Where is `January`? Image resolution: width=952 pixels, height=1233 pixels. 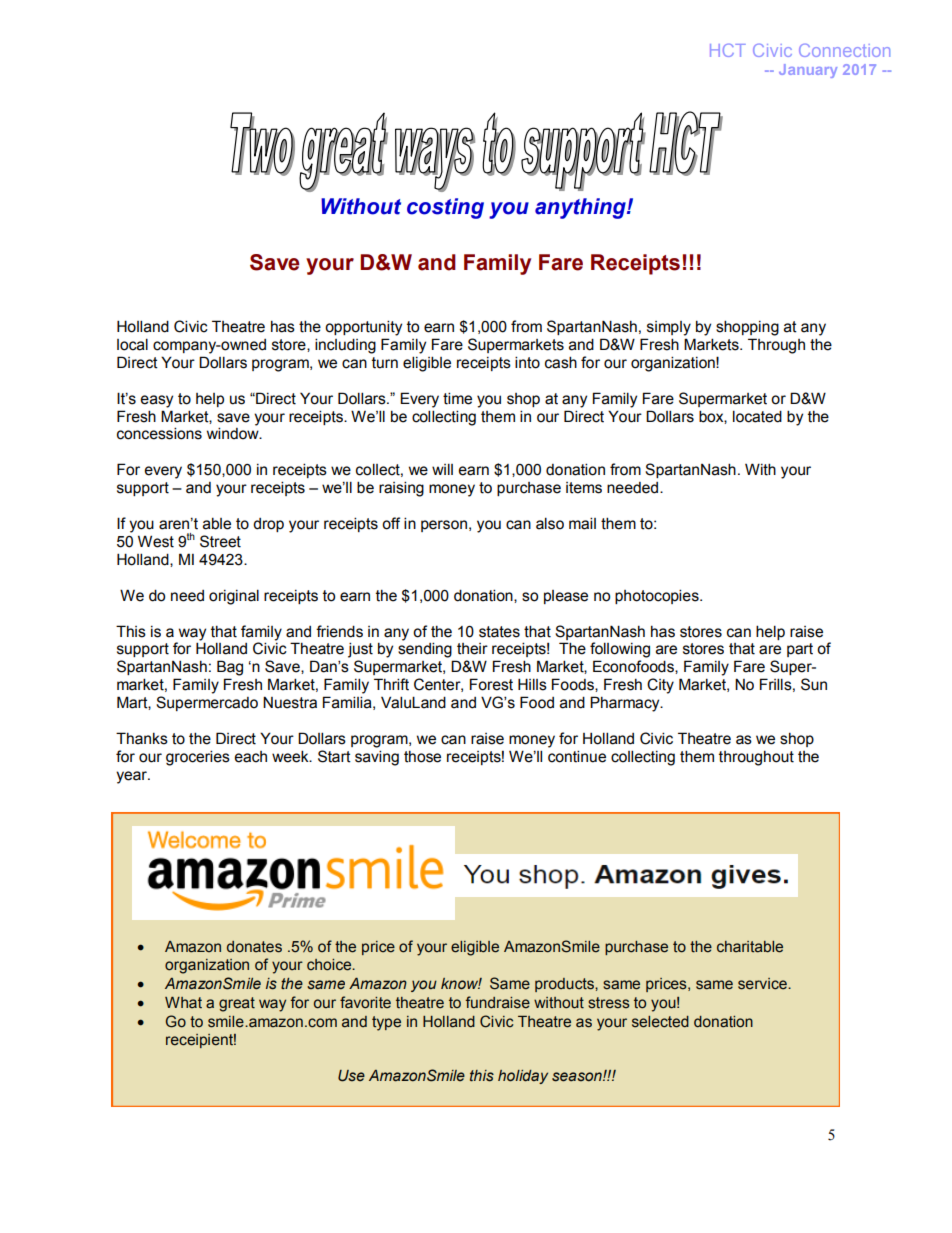 January is located at coordinates (808, 71).
